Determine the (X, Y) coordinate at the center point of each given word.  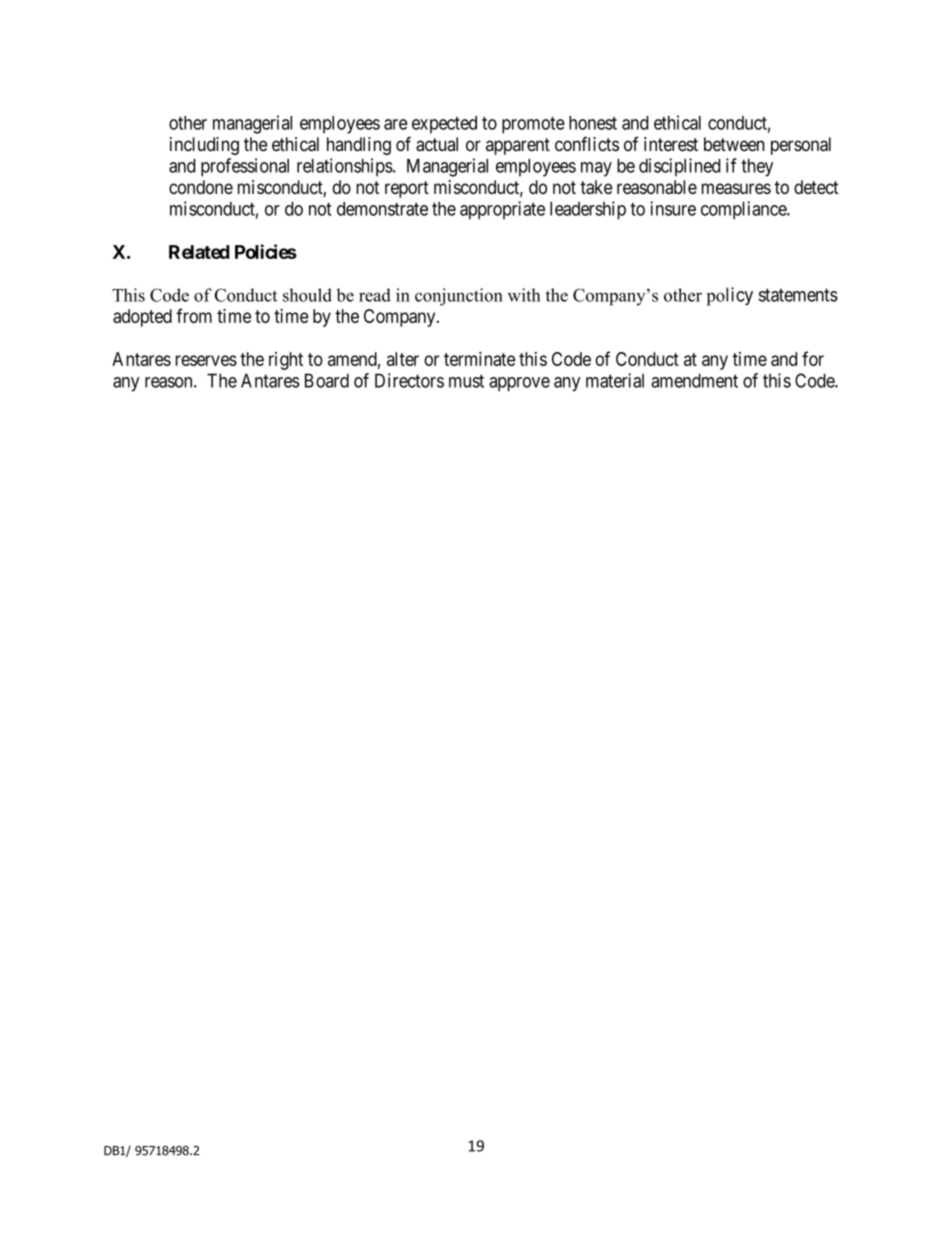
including (204, 146)
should (307, 295)
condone (201, 187)
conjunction (459, 297)
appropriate (502, 210)
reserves (206, 360)
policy (729, 296)
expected (444, 125)
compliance (744, 210)
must (466, 381)
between (734, 144)
